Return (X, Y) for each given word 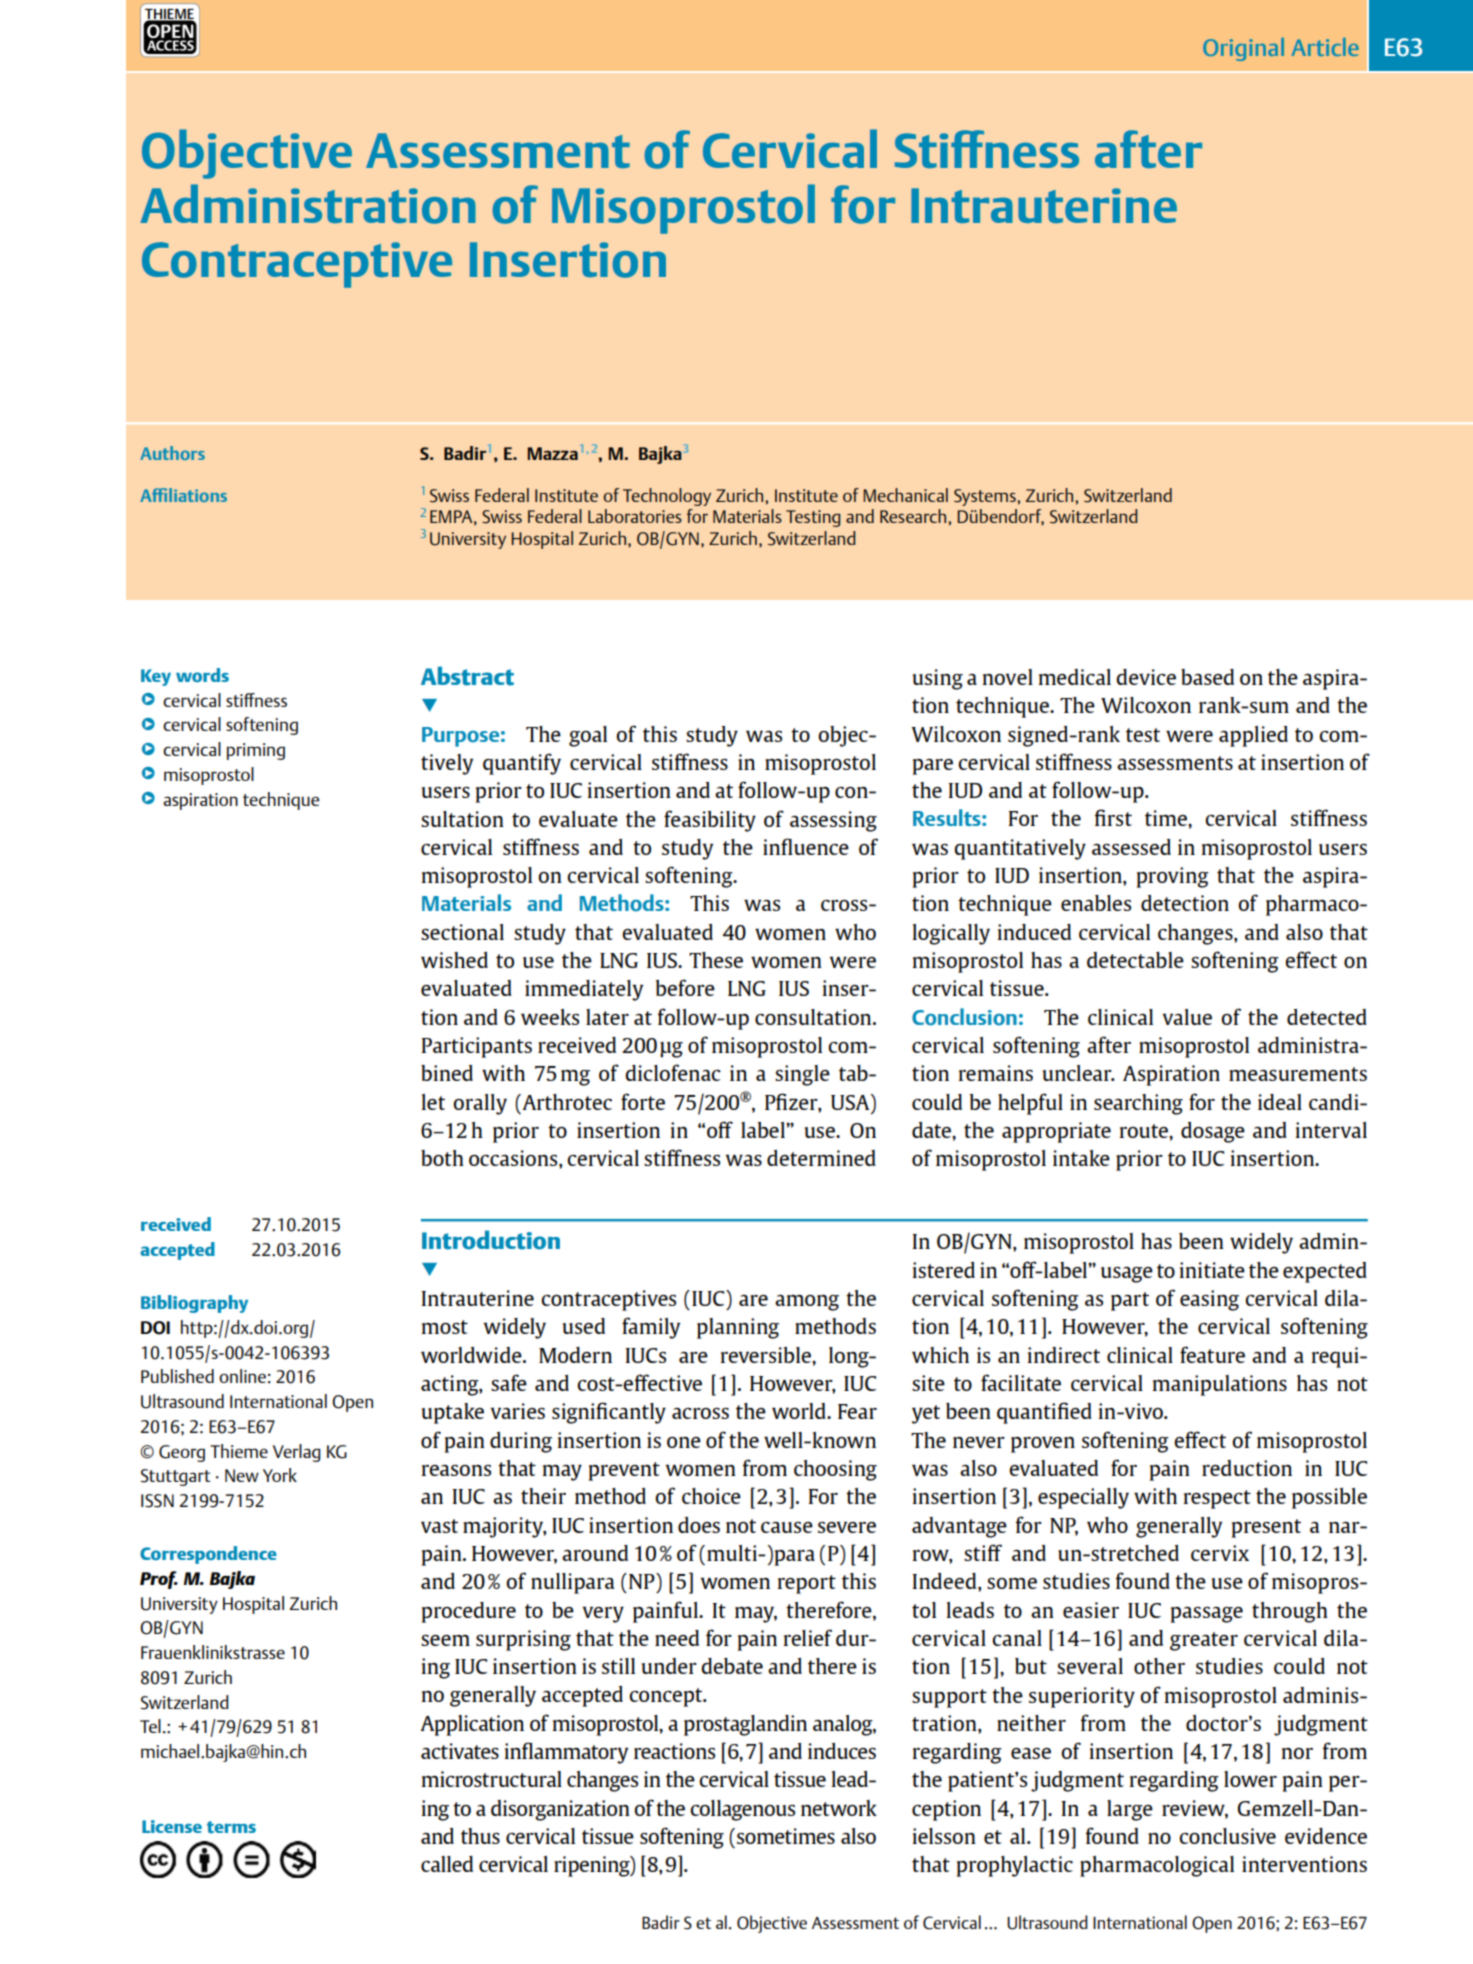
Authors (172, 453)
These (716, 960)
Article (1325, 47)
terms (231, 1827)
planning (738, 1328)
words (202, 675)
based (1207, 677)
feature (1212, 1354)
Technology (667, 497)
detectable (1135, 960)
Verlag (296, 1453)
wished (454, 960)
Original (1243, 49)
